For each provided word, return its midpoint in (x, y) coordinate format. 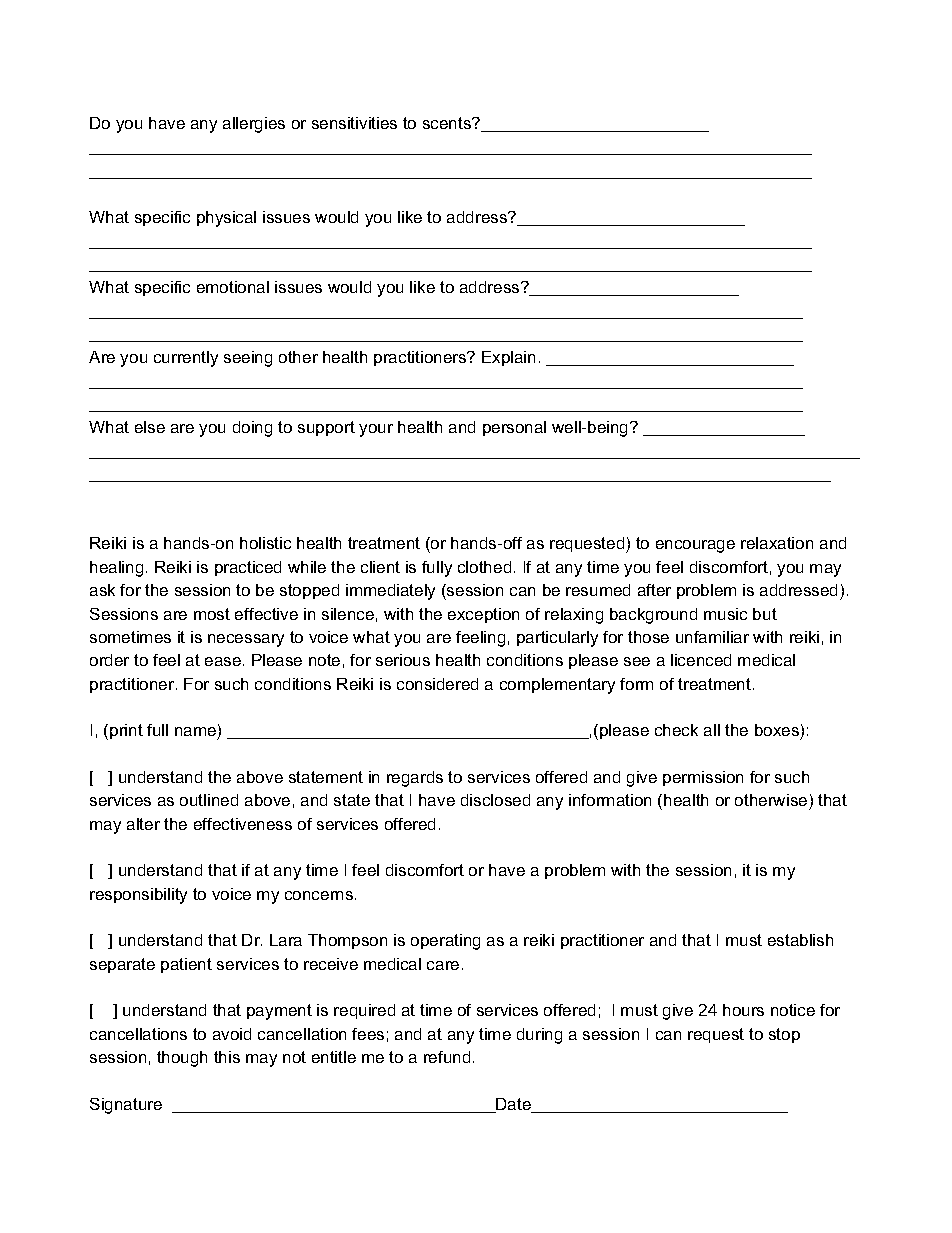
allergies (254, 125)
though (182, 1059)
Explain (508, 358)
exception (483, 615)
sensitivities (354, 123)
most (212, 614)
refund (447, 1057)
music (725, 614)
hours (743, 1010)
